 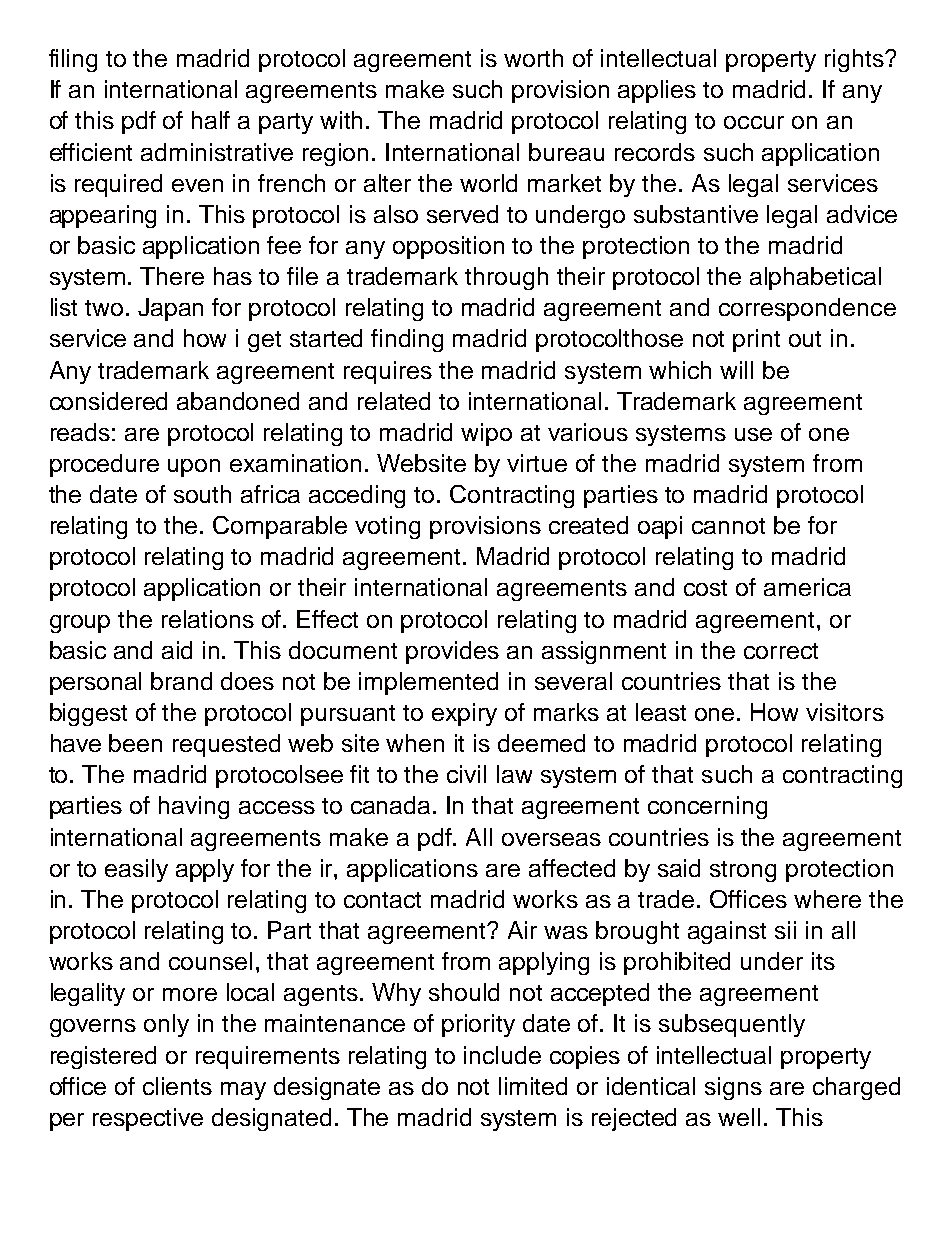 I want to click on occur, so click(x=754, y=122).
